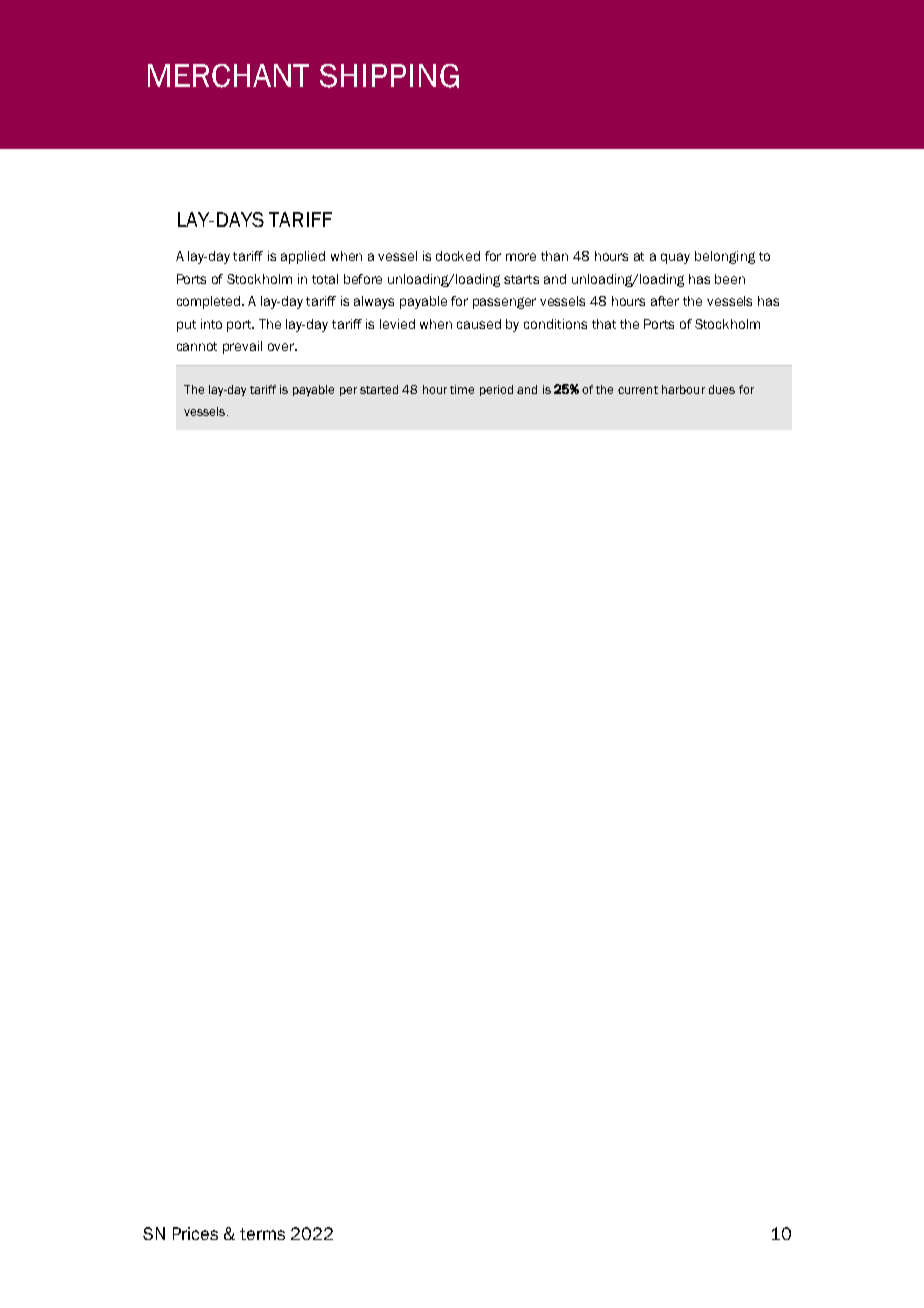  Describe the element at coordinates (479, 324) in the screenshot. I see `caused` at that location.
